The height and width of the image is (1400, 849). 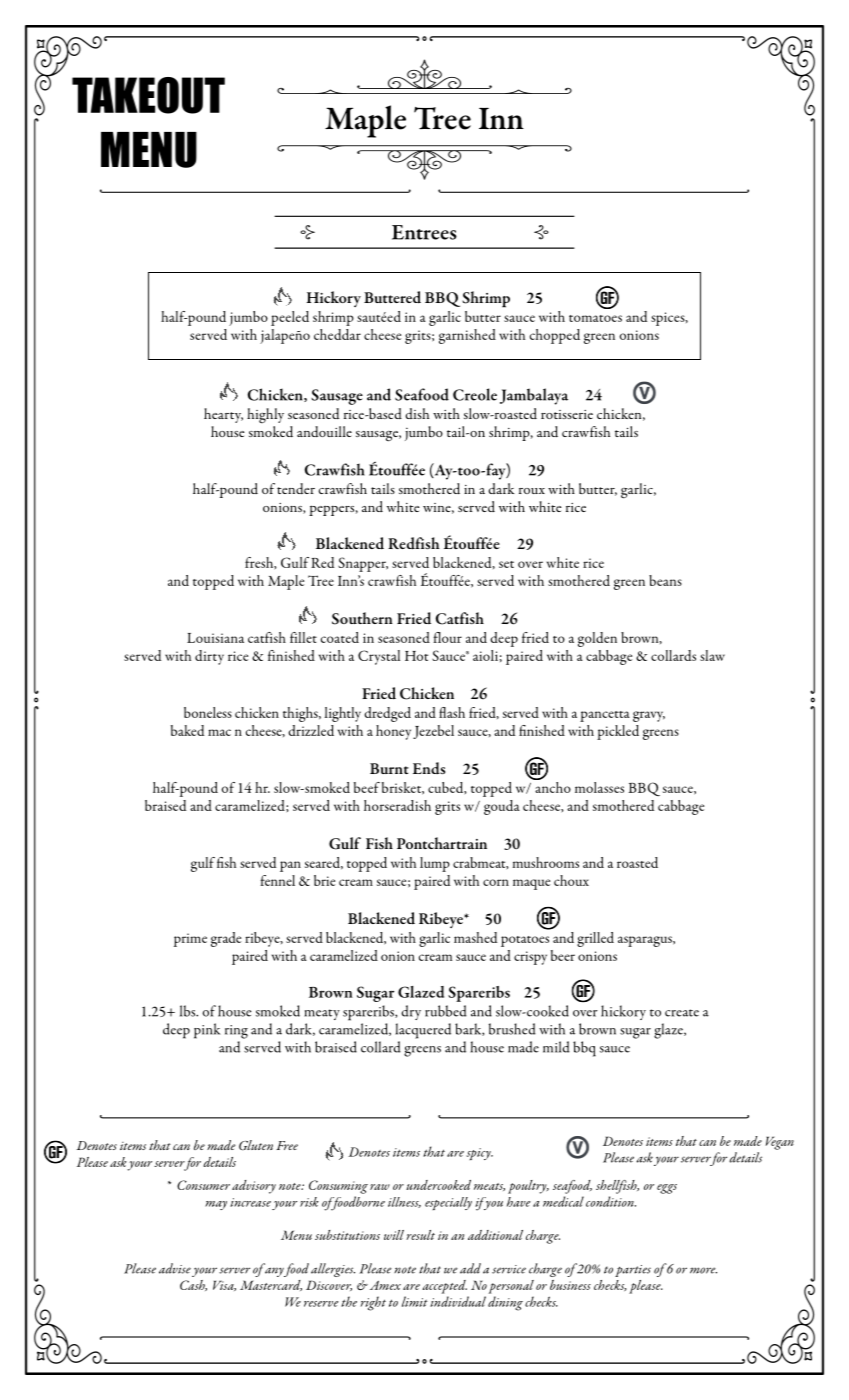 What do you see at coordinates (296, 488) in the image?
I see `tender` at bounding box center [296, 488].
